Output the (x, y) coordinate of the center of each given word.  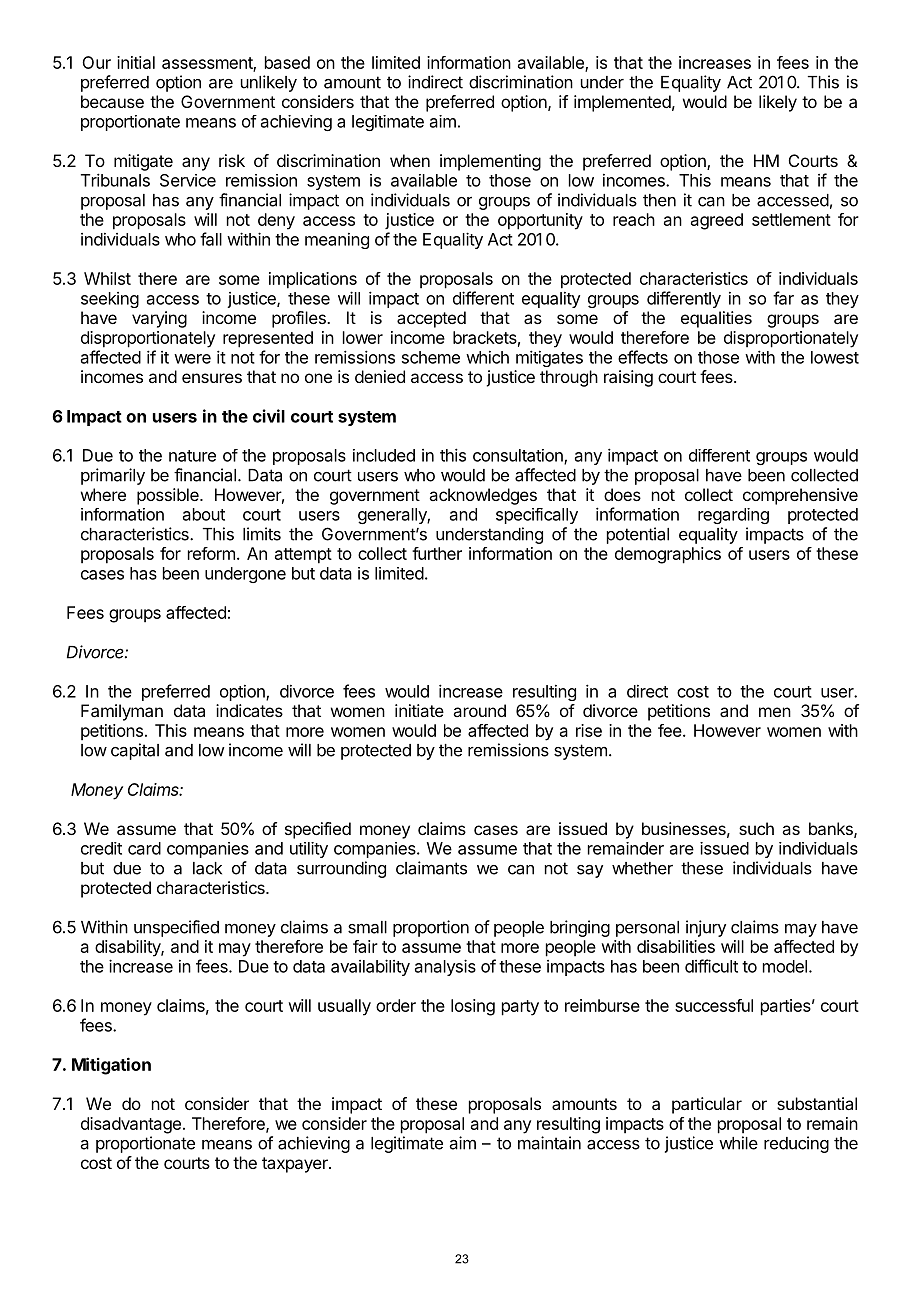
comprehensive (800, 496)
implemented (622, 103)
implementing (490, 162)
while (738, 1143)
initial (136, 62)
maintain (549, 1143)
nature (192, 456)
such (756, 828)
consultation (519, 456)
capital (135, 751)
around (479, 710)
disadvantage (131, 1125)
